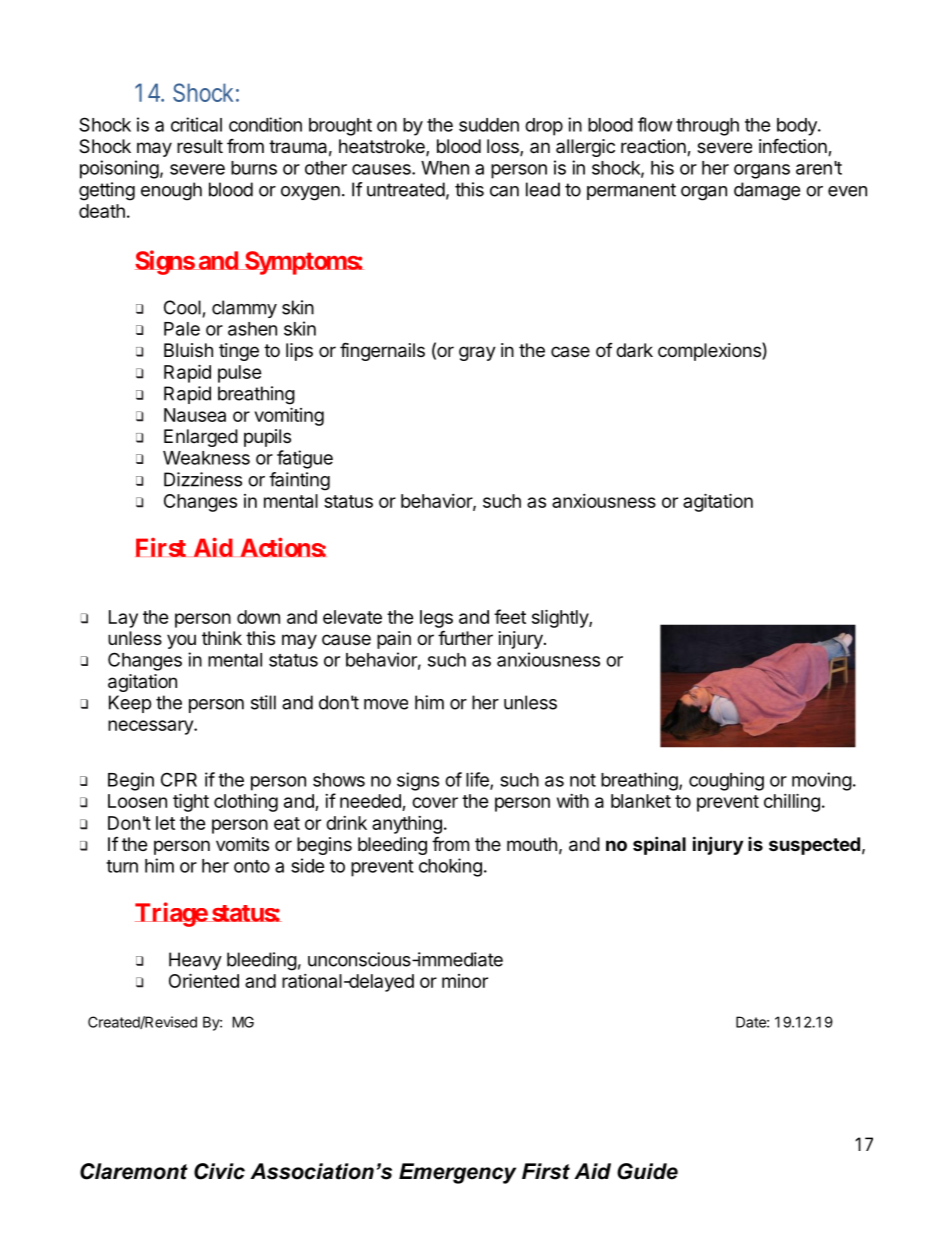  What do you see at coordinates (445, 168) in the document?
I see `When` at bounding box center [445, 168].
